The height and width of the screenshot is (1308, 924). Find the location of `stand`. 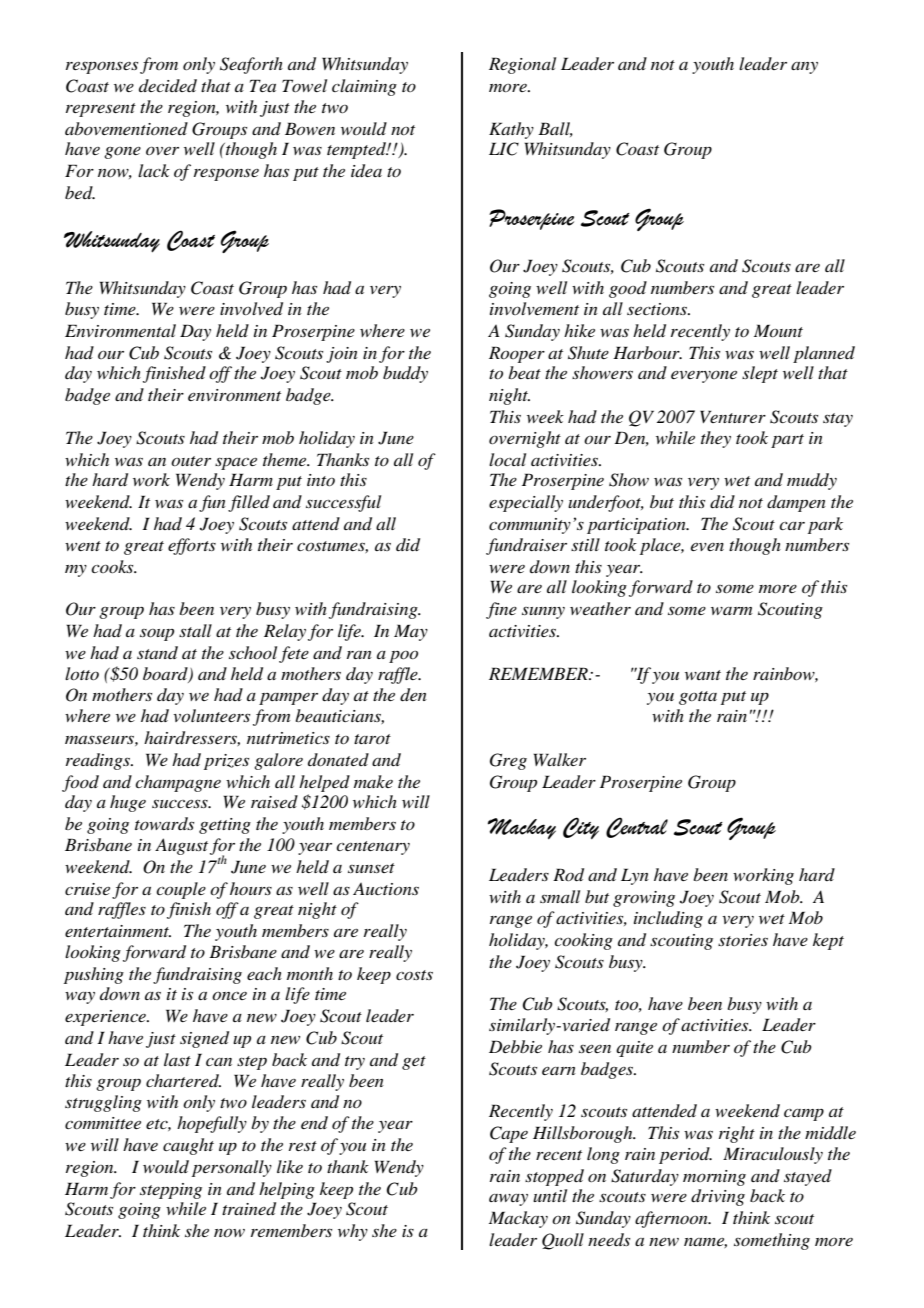

stand is located at coordinates (157, 652).
